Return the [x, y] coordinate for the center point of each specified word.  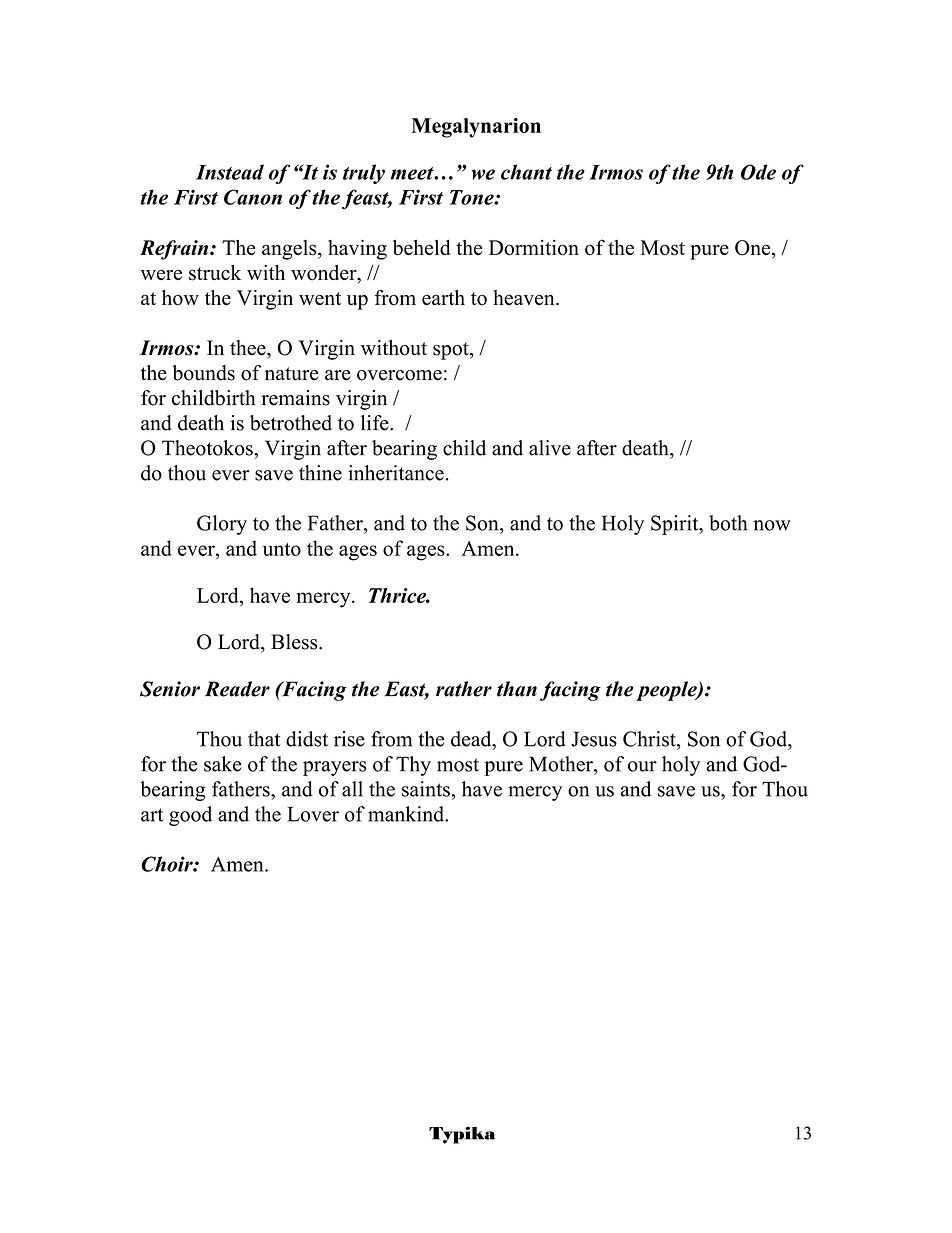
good [190, 816]
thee [249, 348]
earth [443, 298]
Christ [650, 739]
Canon [253, 197]
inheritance [396, 473]
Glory [222, 525]
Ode [758, 172]
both [728, 523]
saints [427, 789]
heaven [525, 297]
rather [464, 689]
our [642, 766]
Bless [295, 642]
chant [526, 172]
